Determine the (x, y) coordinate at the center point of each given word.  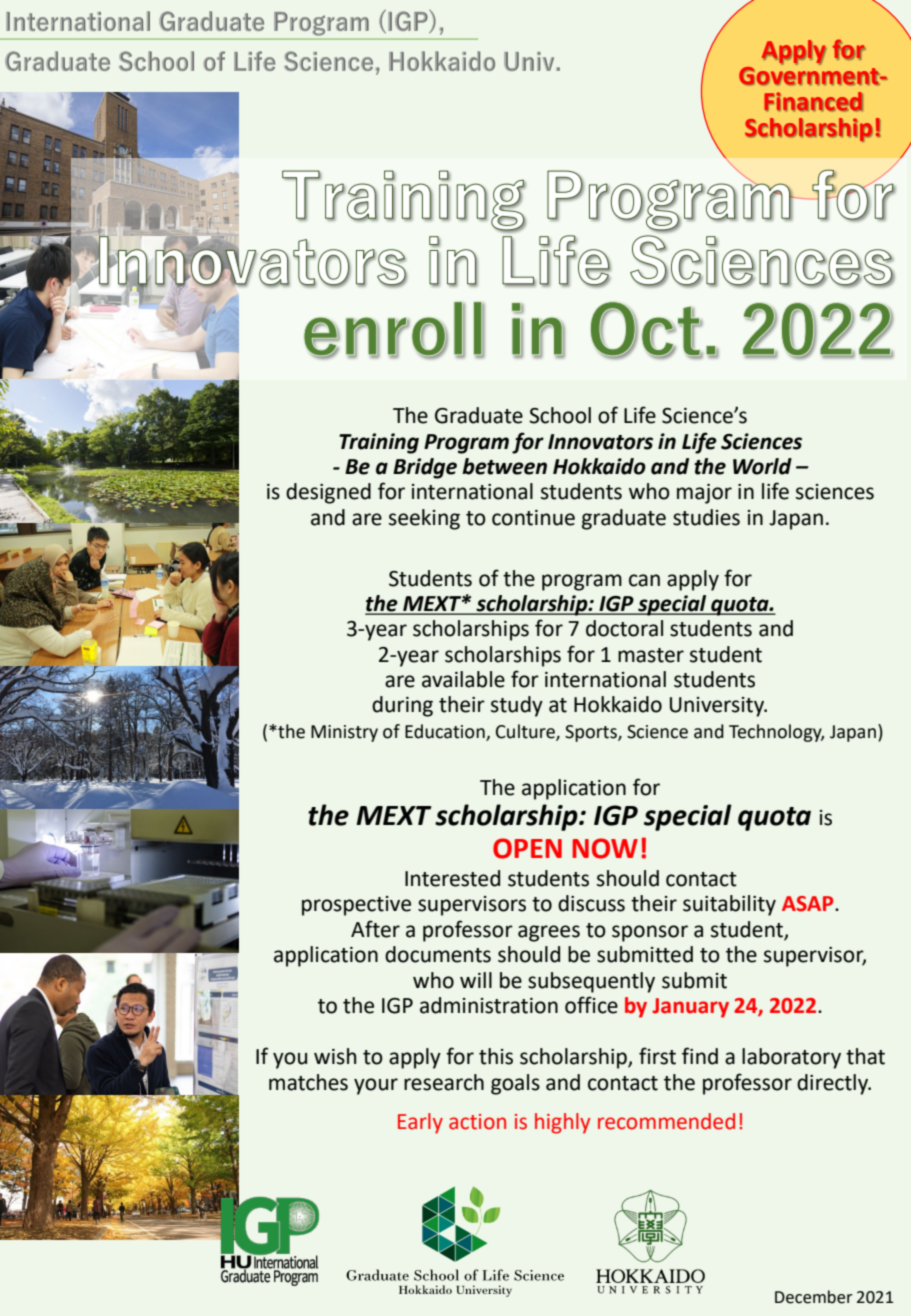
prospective (356, 906)
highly (563, 1123)
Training (379, 443)
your (376, 1086)
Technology (776, 733)
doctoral (624, 628)
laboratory (791, 1058)
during (402, 706)
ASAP (809, 904)
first (657, 1056)
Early (420, 1123)
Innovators (600, 442)
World (762, 466)
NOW (605, 848)
